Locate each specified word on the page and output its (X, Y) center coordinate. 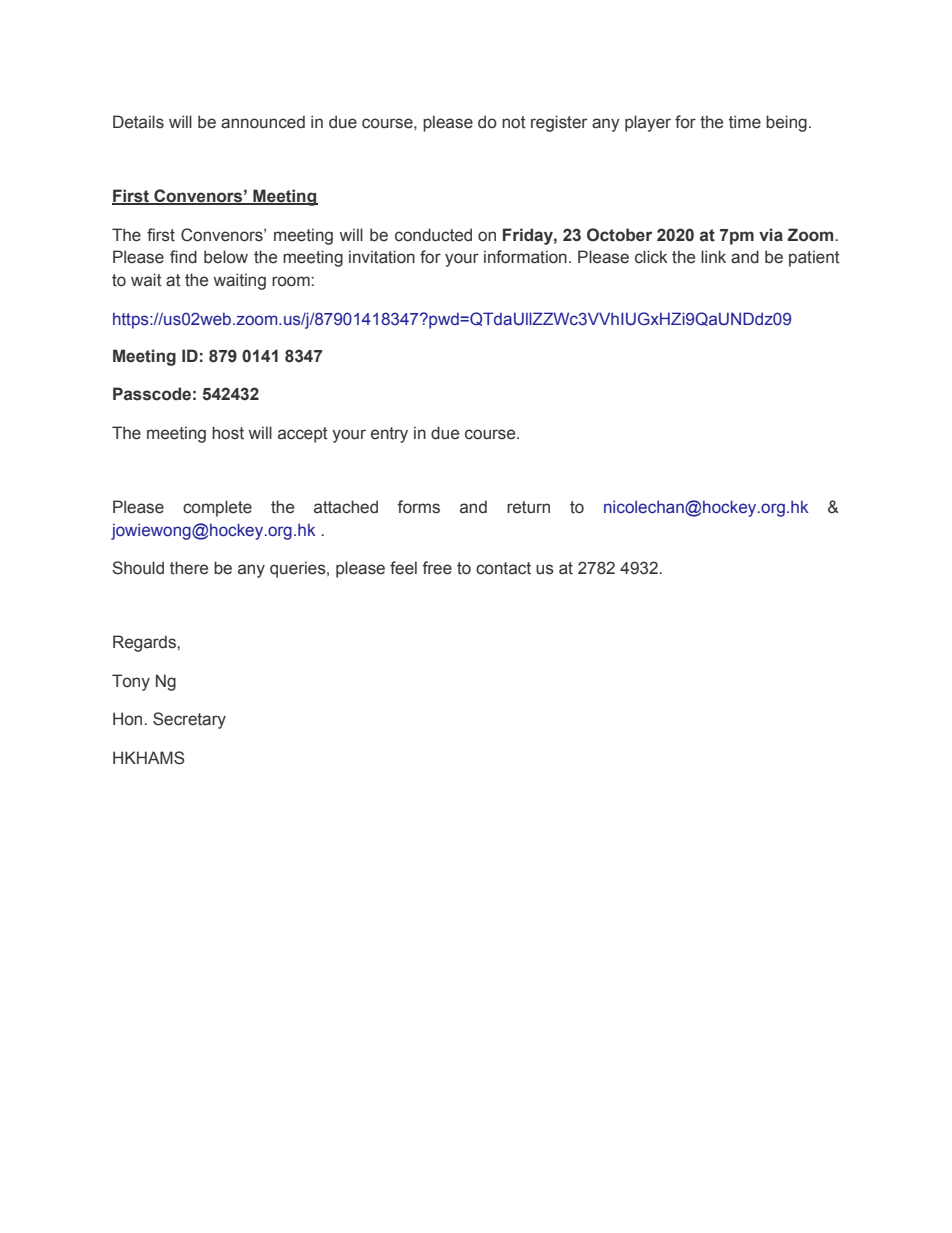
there (189, 568)
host (228, 433)
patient (814, 258)
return (528, 507)
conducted (433, 235)
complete (217, 508)
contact (503, 568)
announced (263, 122)
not (514, 122)
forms (418, 507)
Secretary (189, 720)
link (713, 256)
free (437, 568)
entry (389, 435)
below (226, 257)
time (745, 122)
